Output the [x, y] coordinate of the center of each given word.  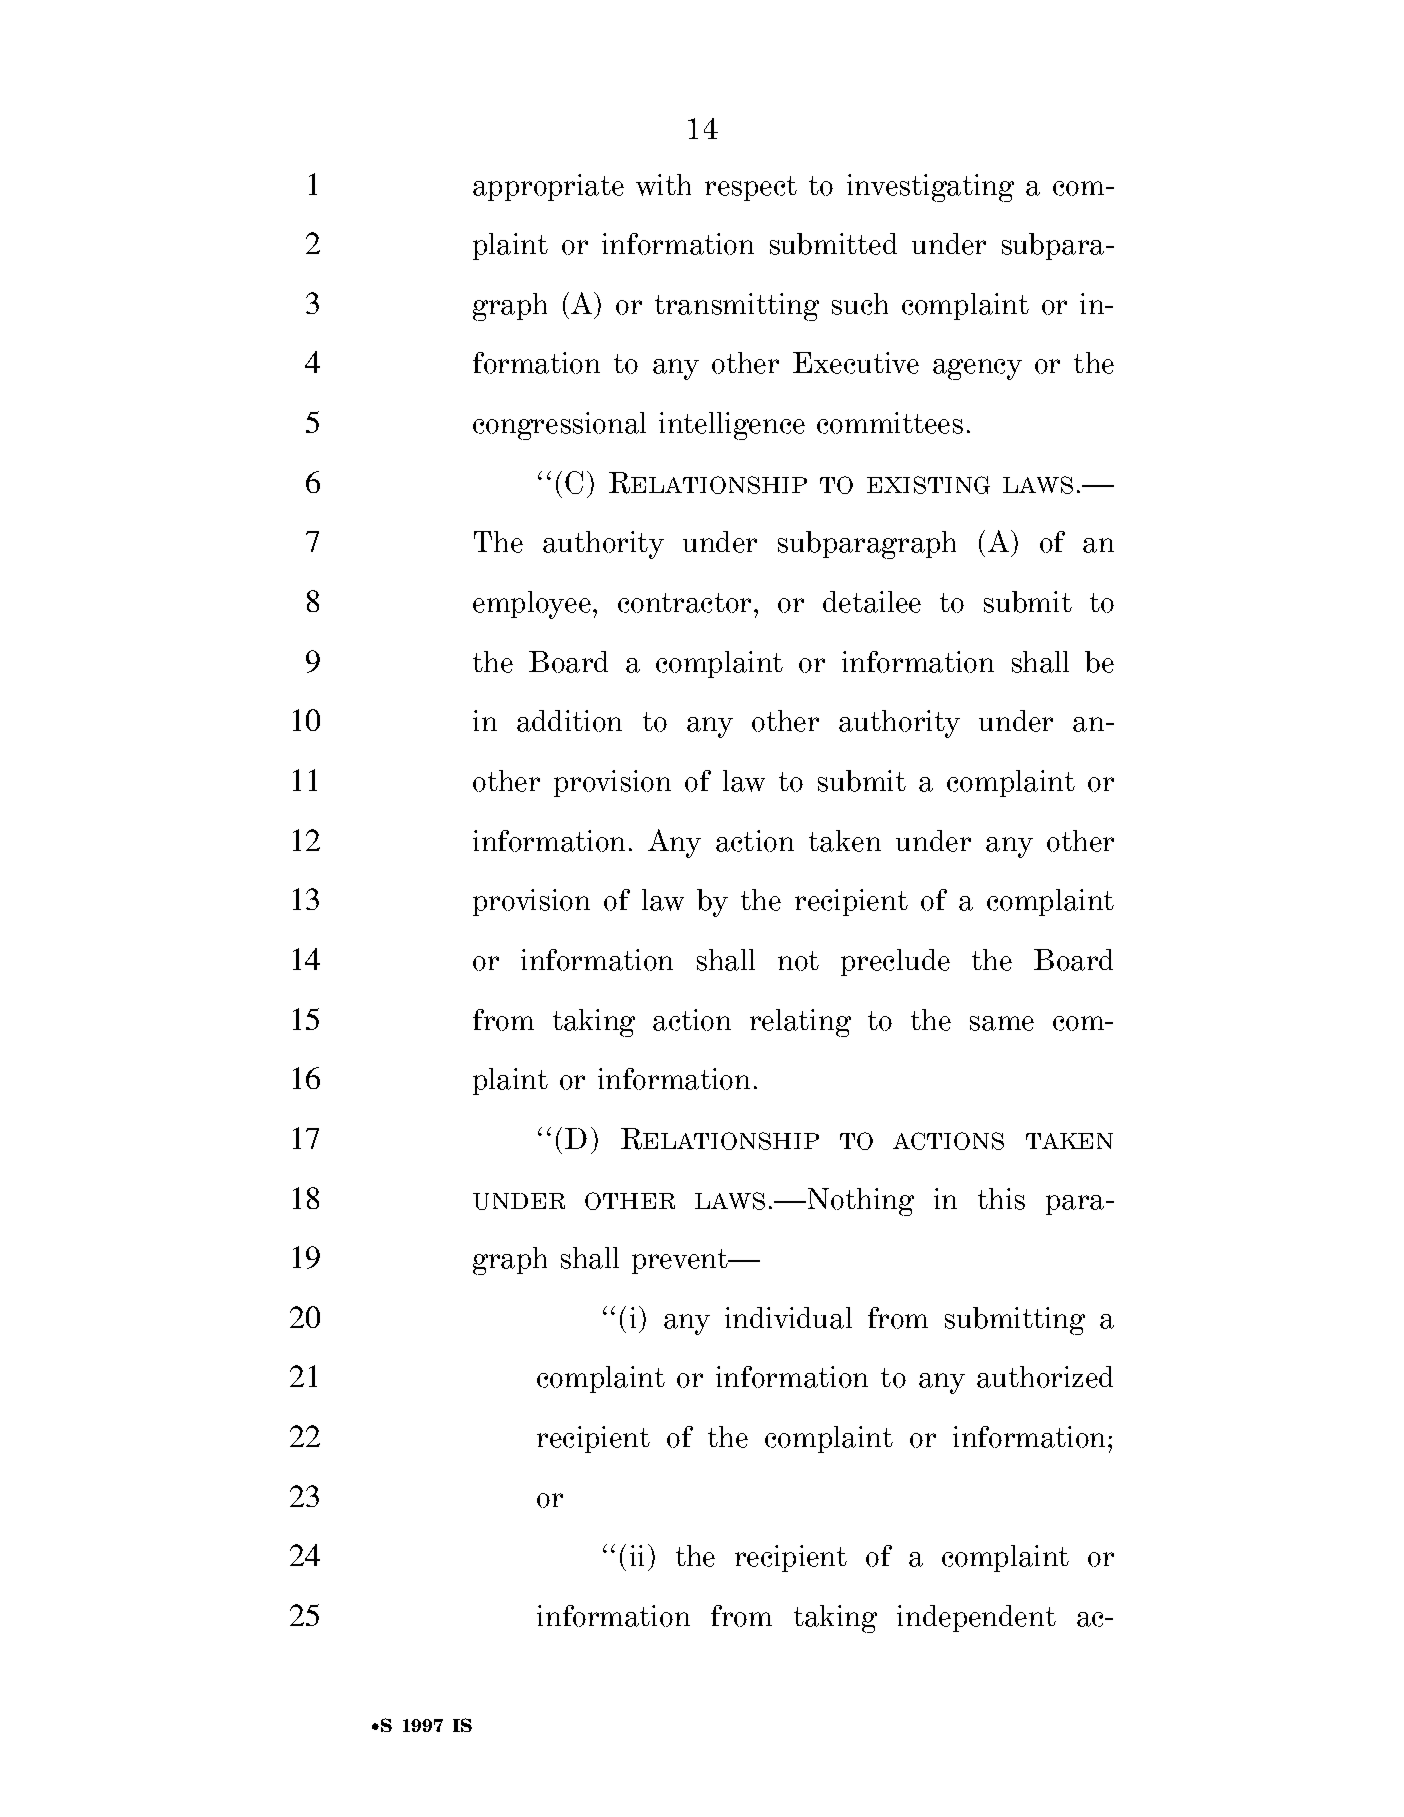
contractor [686, 603]
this [1001, 1199]
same [1002, 1023]
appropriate [548, 187]
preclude [895, 962]
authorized [1045, 1377]
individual [788, 1318]
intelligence [732, 426]
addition [569, 721]
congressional [559, 426]
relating [800, 1023]
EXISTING [928, 485]
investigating [930, 188]
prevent [681, 1261]
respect [751, 188]
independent [976, 1618]
